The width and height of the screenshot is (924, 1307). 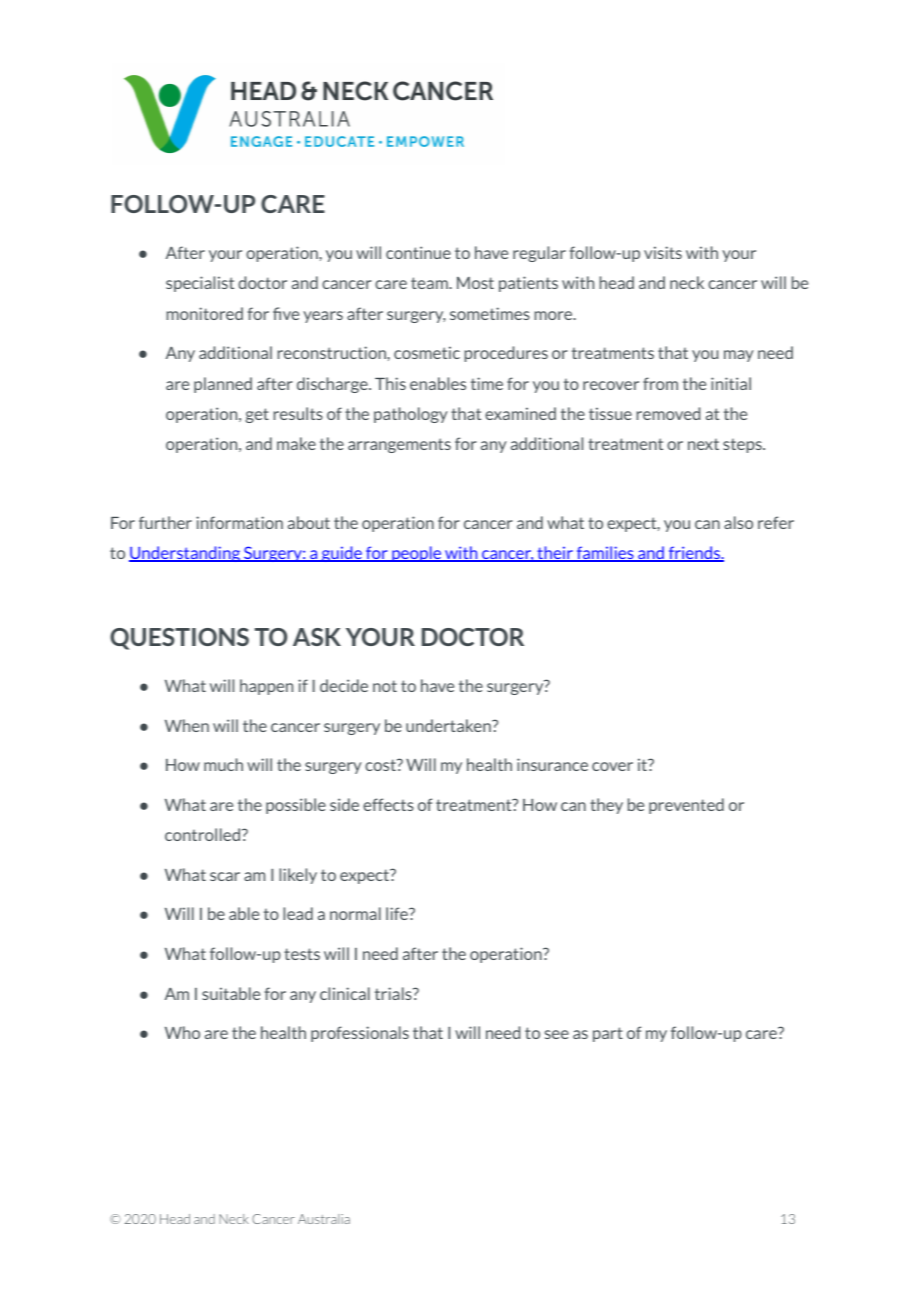 What do you see at coordinates (302, 954) in the screenshot?
I see `tests` at bounding box center [302, 954].
